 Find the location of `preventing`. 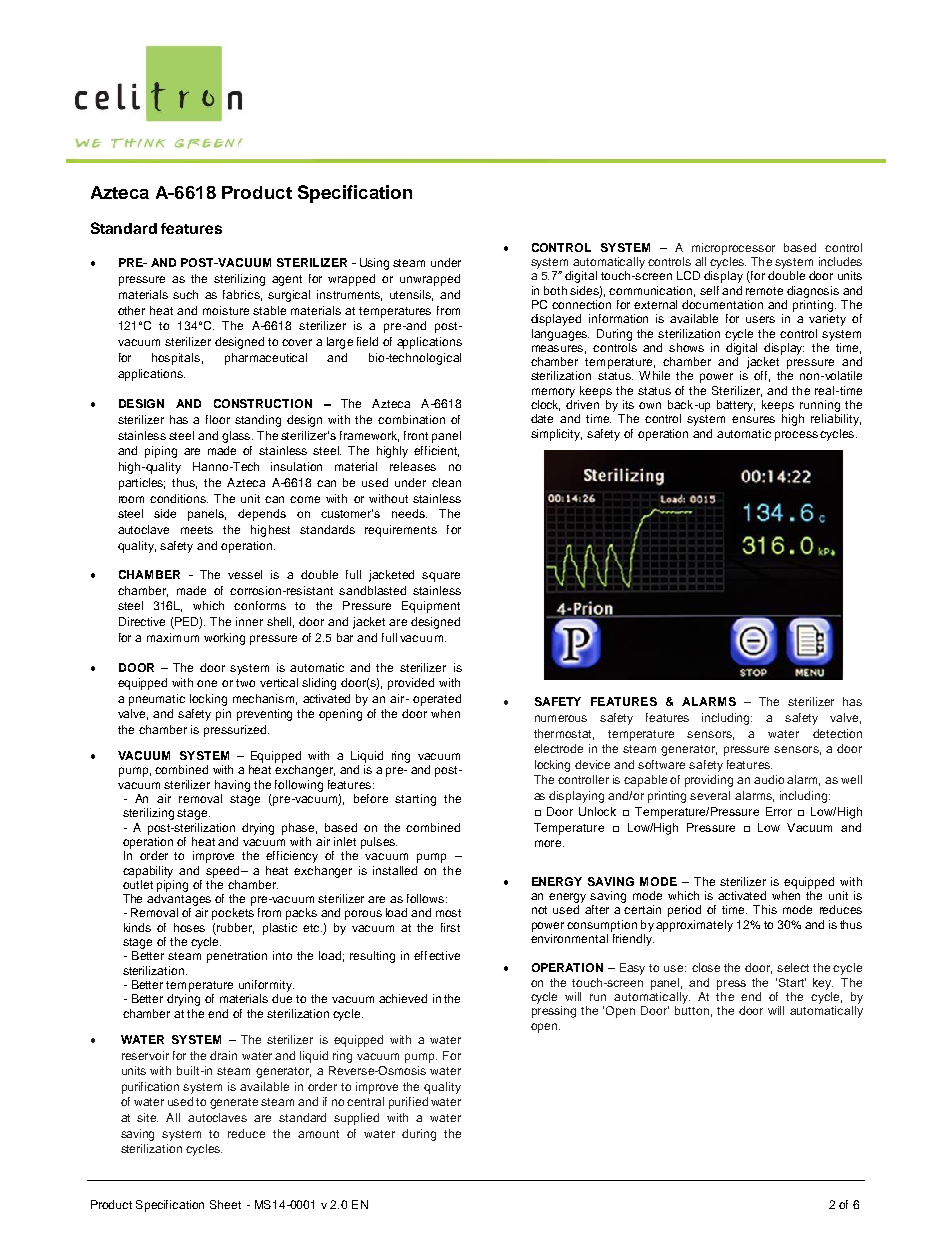

preventing is located at coordinates (264, 715).
